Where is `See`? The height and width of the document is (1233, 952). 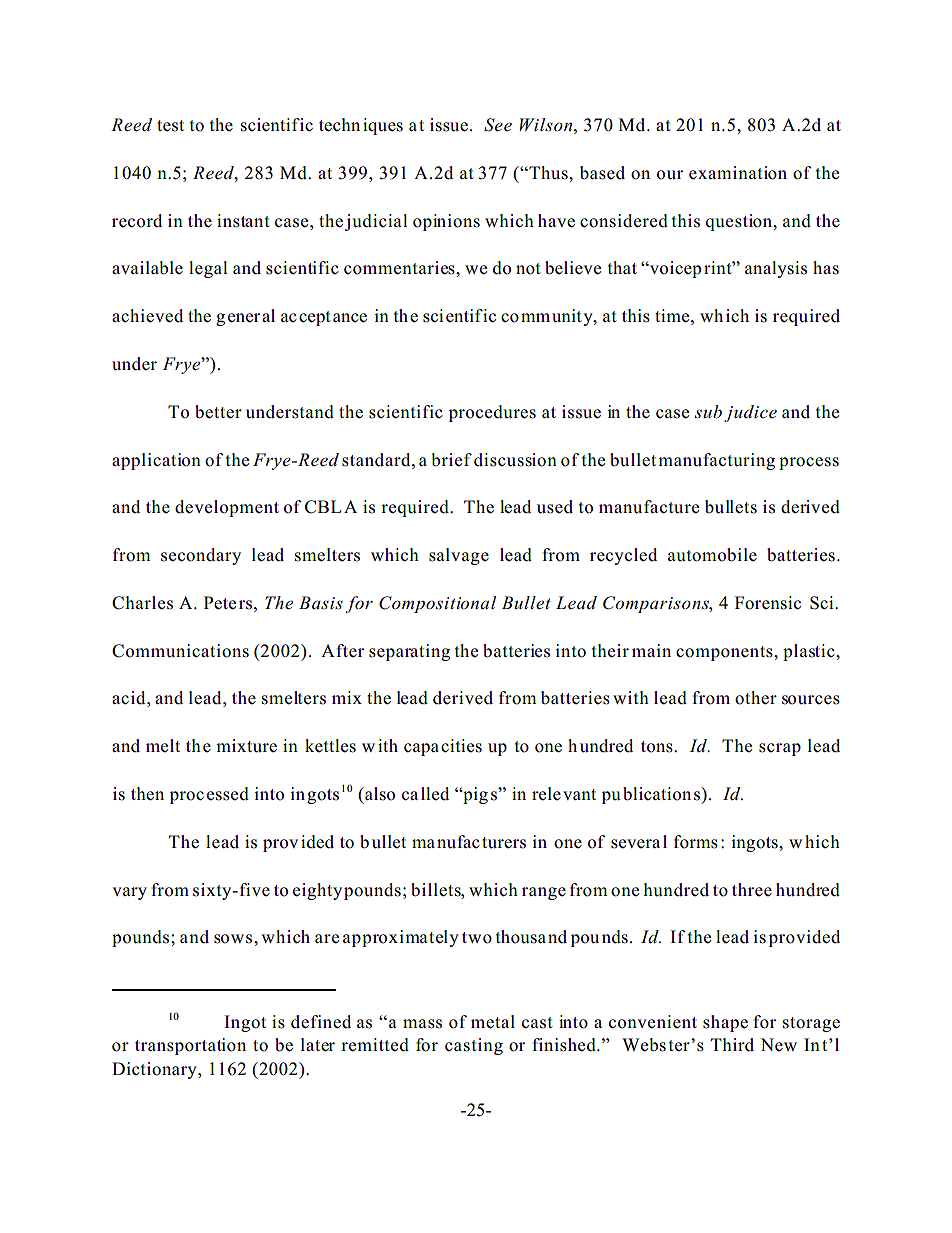 See is located at coordinates (498, 125).
